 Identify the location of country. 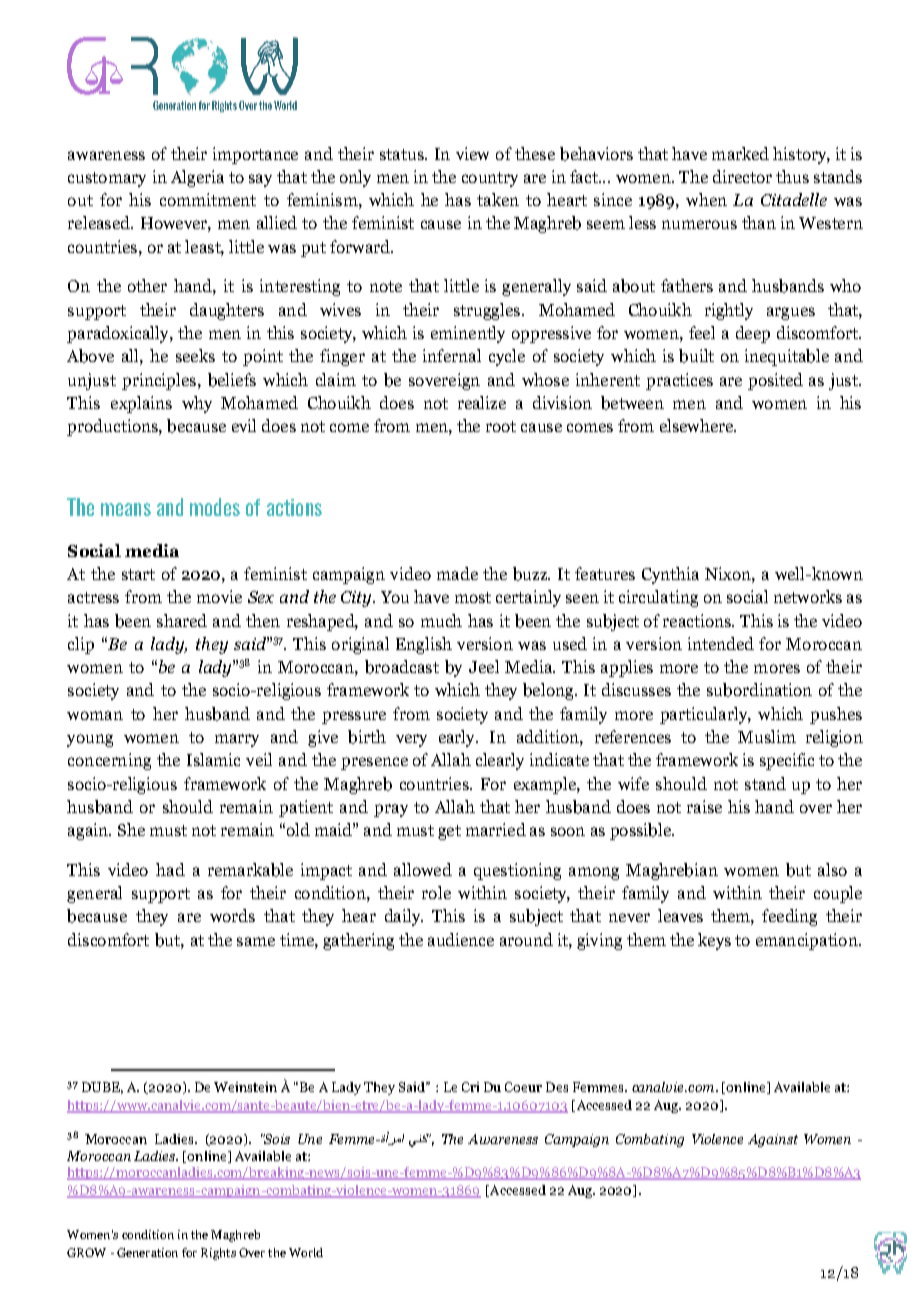
(490, 179).
